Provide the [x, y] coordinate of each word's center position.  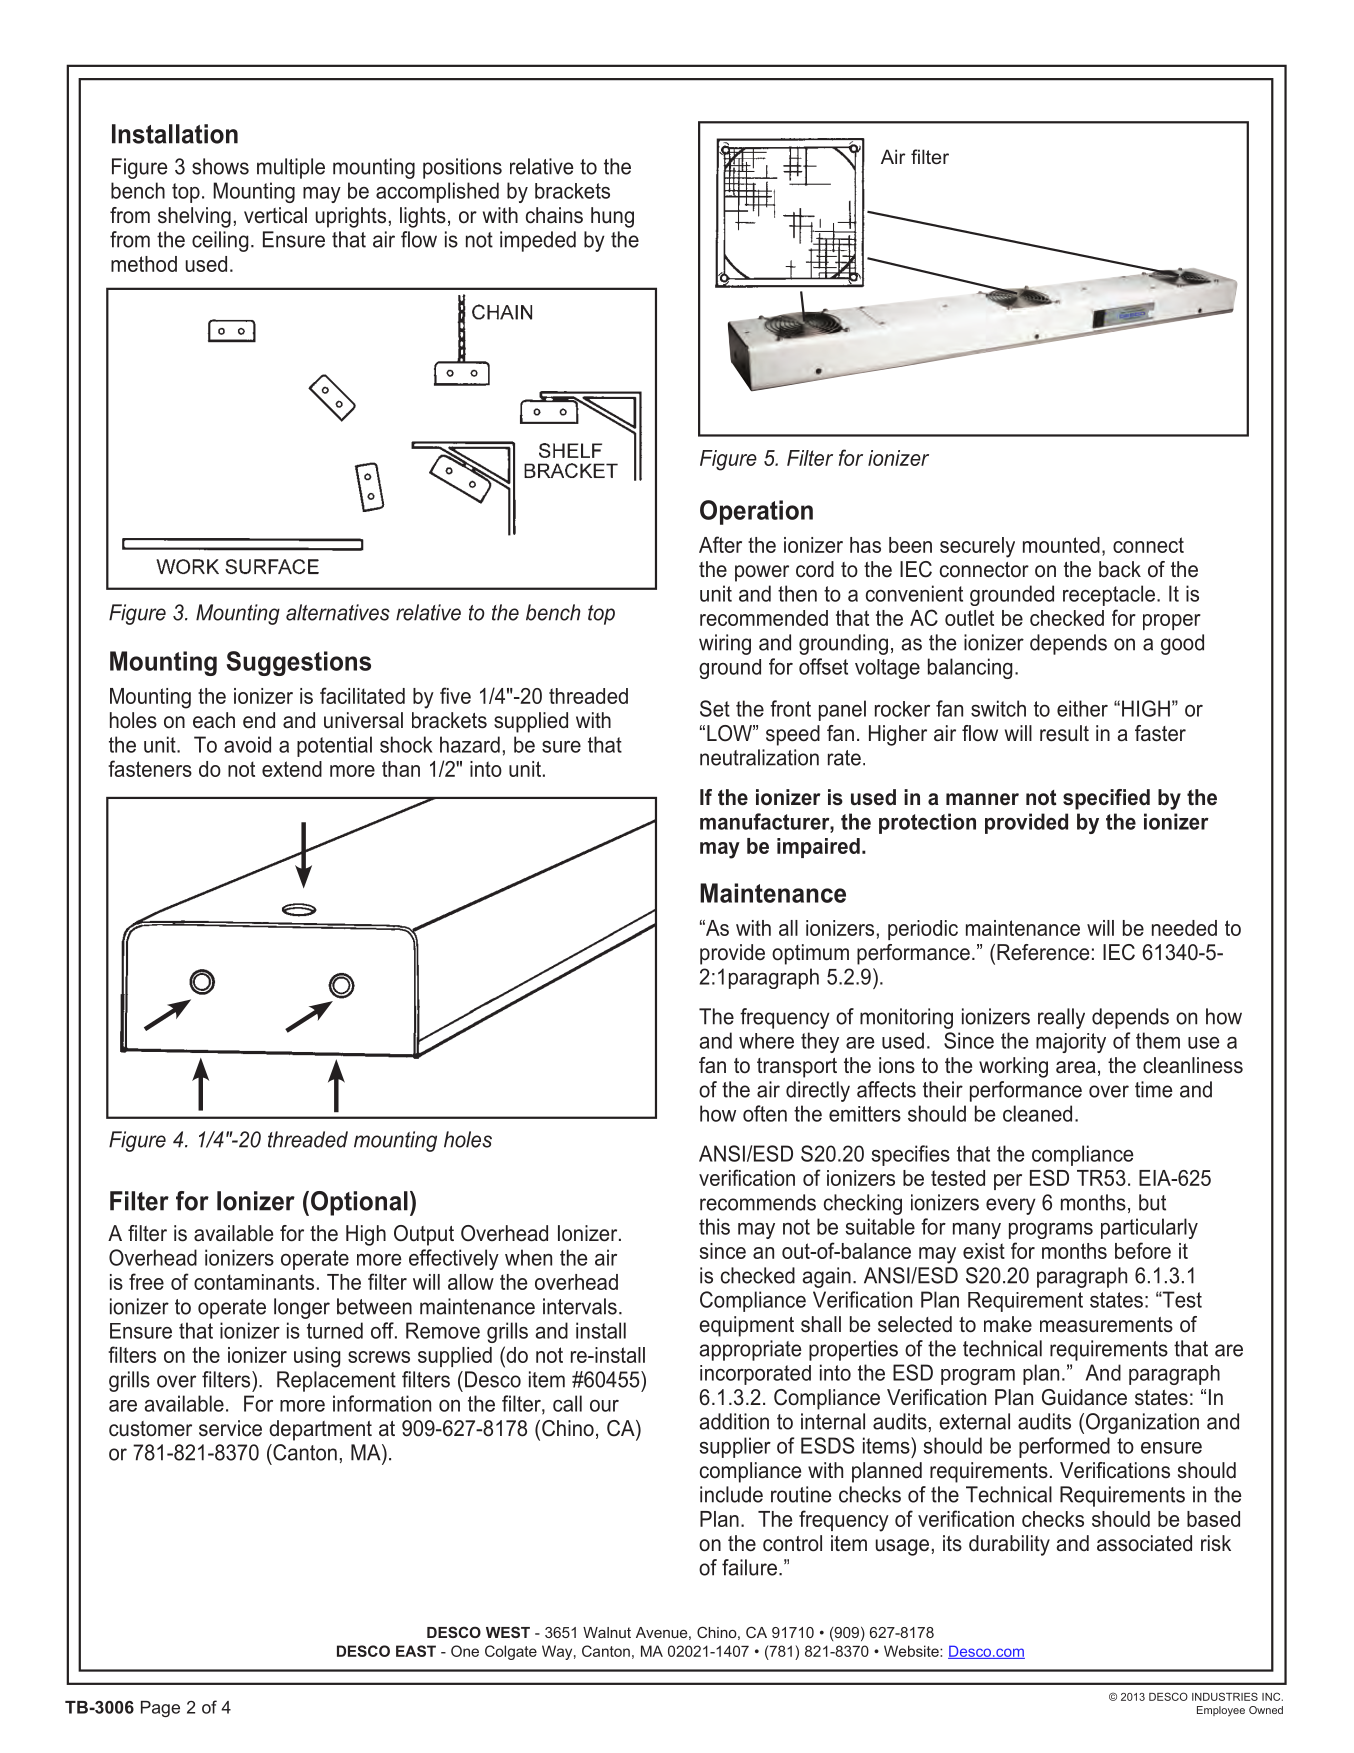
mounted [1061, 545]
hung [612, 217]
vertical [275, 215]
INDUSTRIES [1225, 1696]
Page [160, 1709]
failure [749, 1567]
